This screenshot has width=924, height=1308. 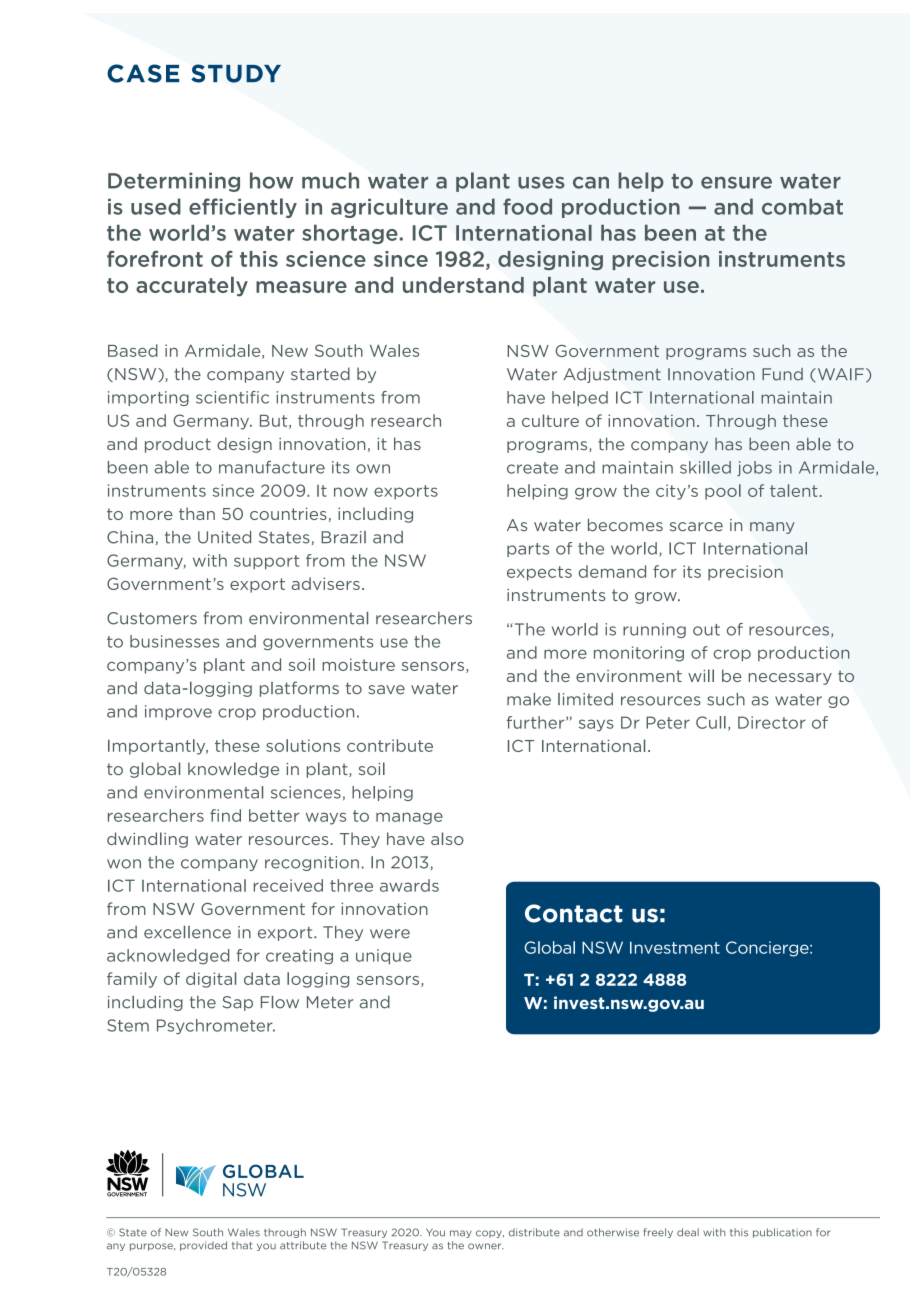 I want to click on pool, so click(x=723, y=492).
